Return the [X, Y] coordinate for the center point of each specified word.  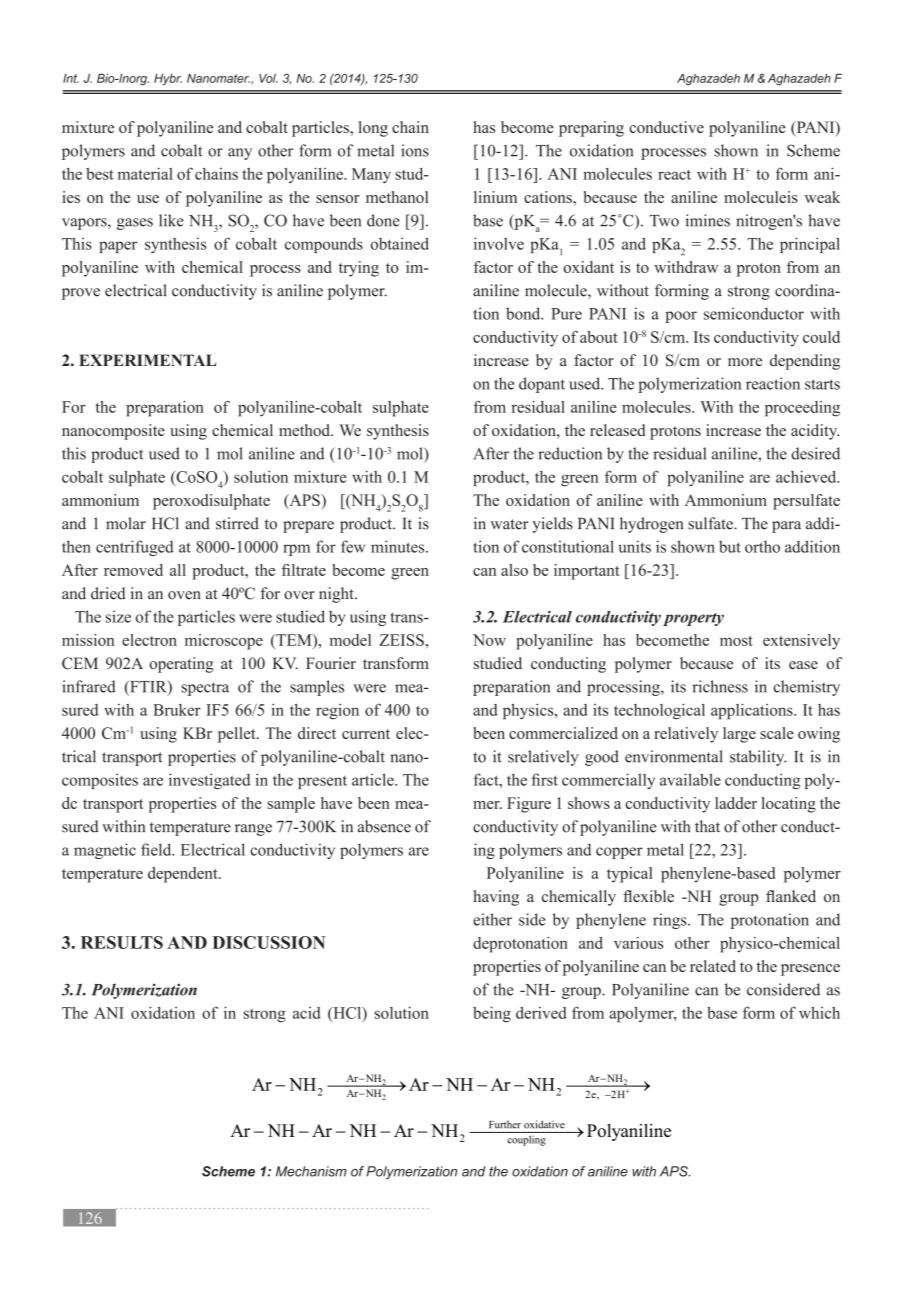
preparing [591, 129]
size [118, 616]
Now [489, 640]
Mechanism [311, 1171]
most [736, 641]
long [373, 129]
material [145, 173]
